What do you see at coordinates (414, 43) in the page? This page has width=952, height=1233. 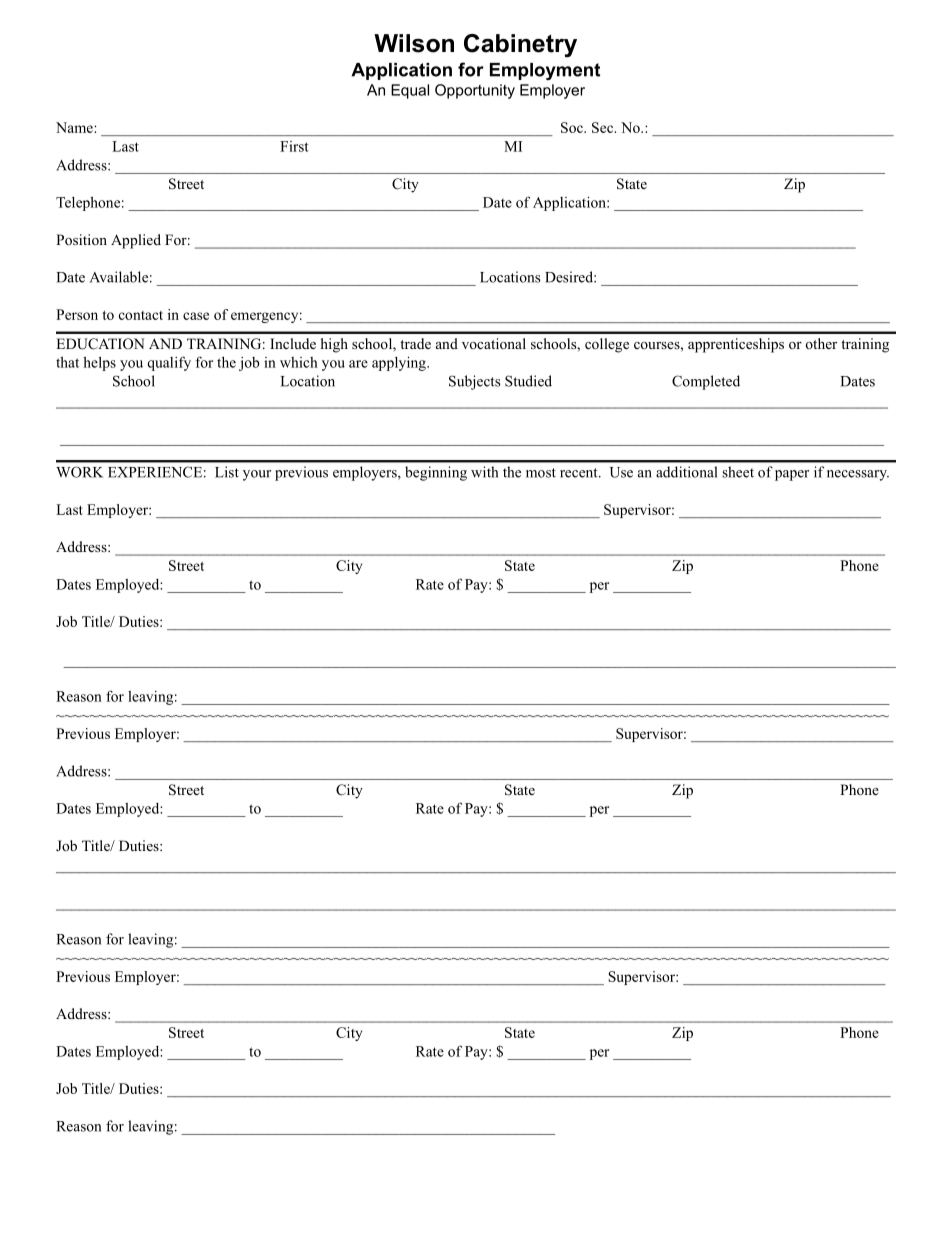 I see `Wilson` at bounding box center [414, 43].
